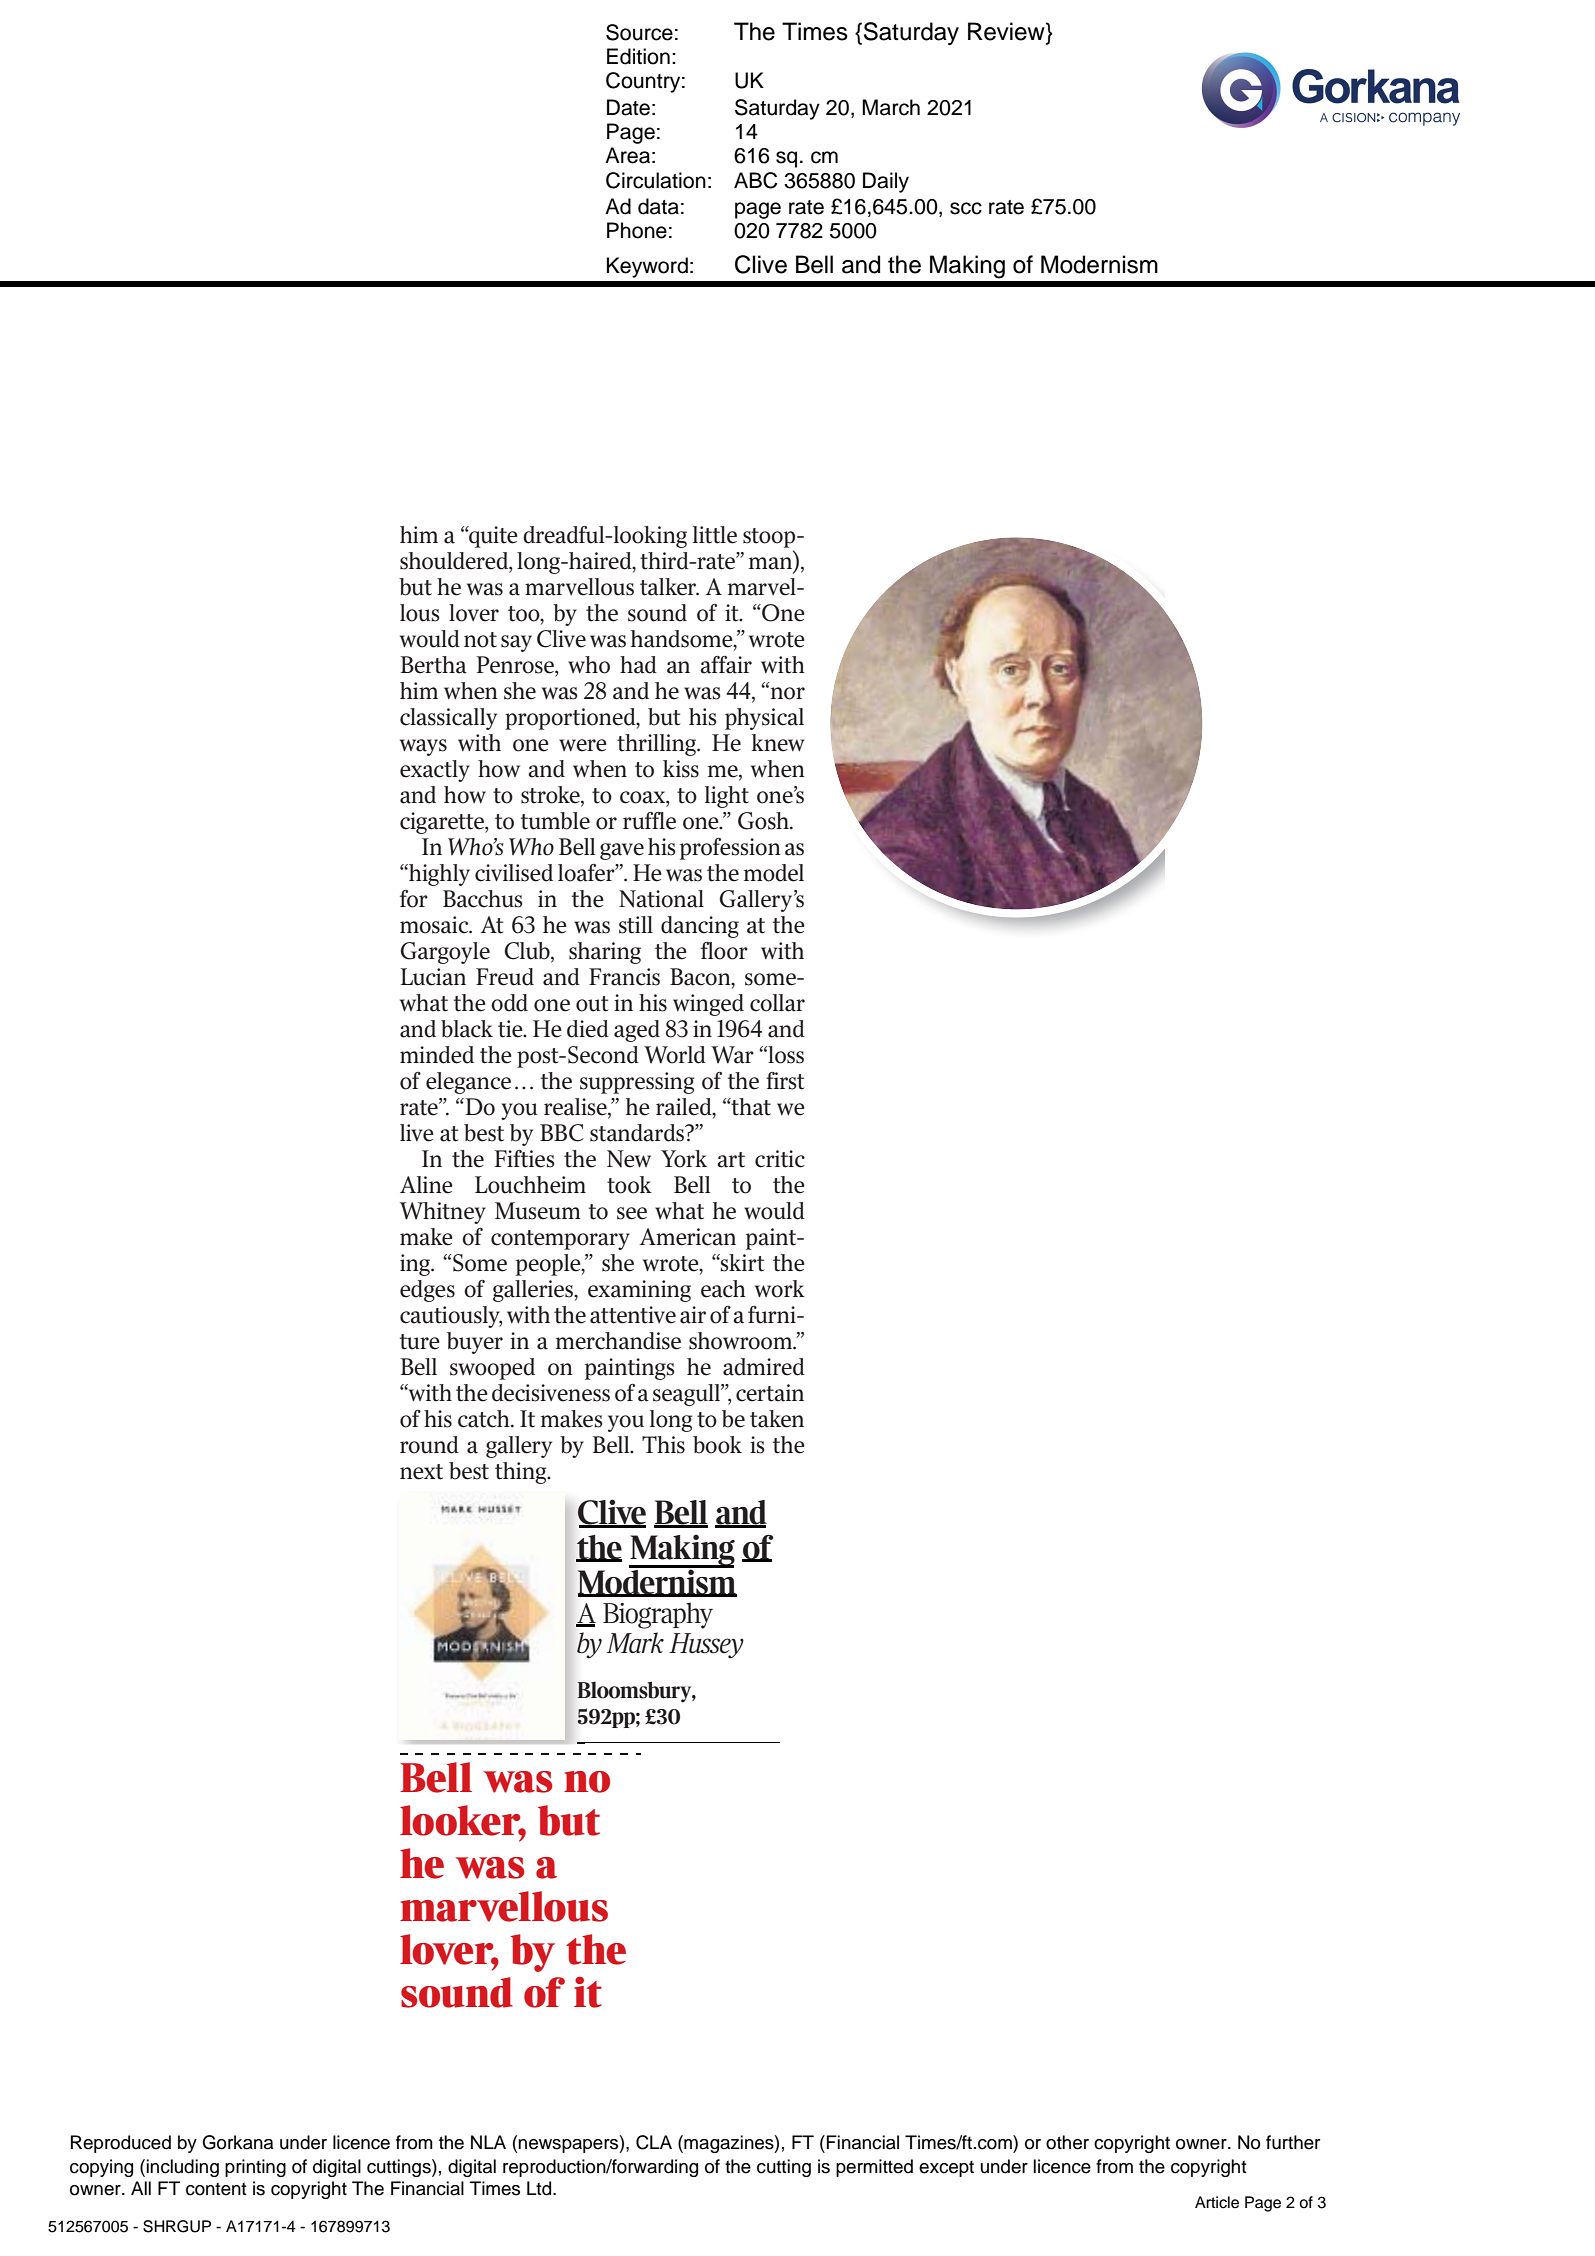 The width and height of the screenshot is (1595, 2256). Describe the element at coordinates (1067, 2142) in the screenshot. I see `other` at that location.
